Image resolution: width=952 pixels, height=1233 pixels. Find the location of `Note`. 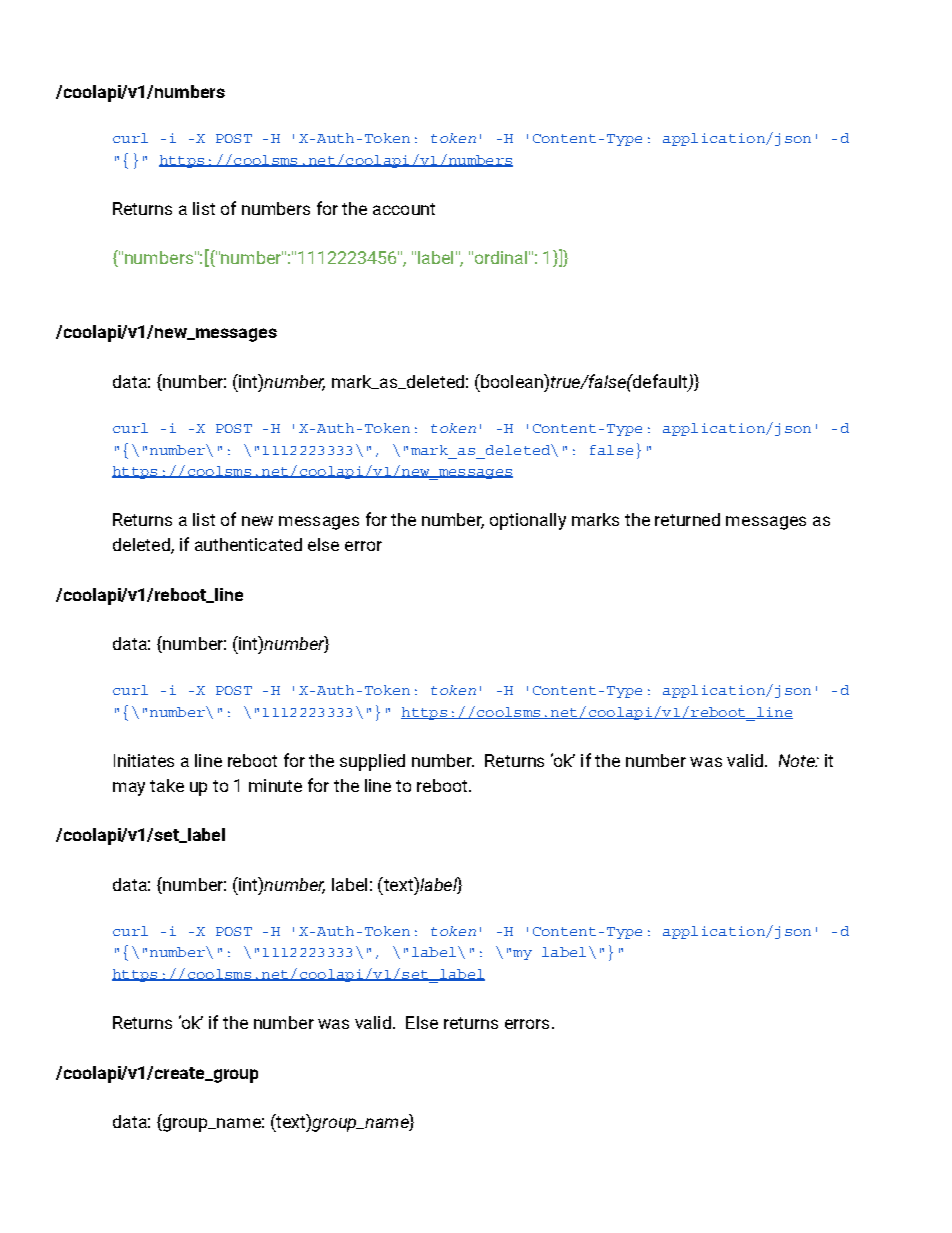

Note is located at coordinates (798, 760).
